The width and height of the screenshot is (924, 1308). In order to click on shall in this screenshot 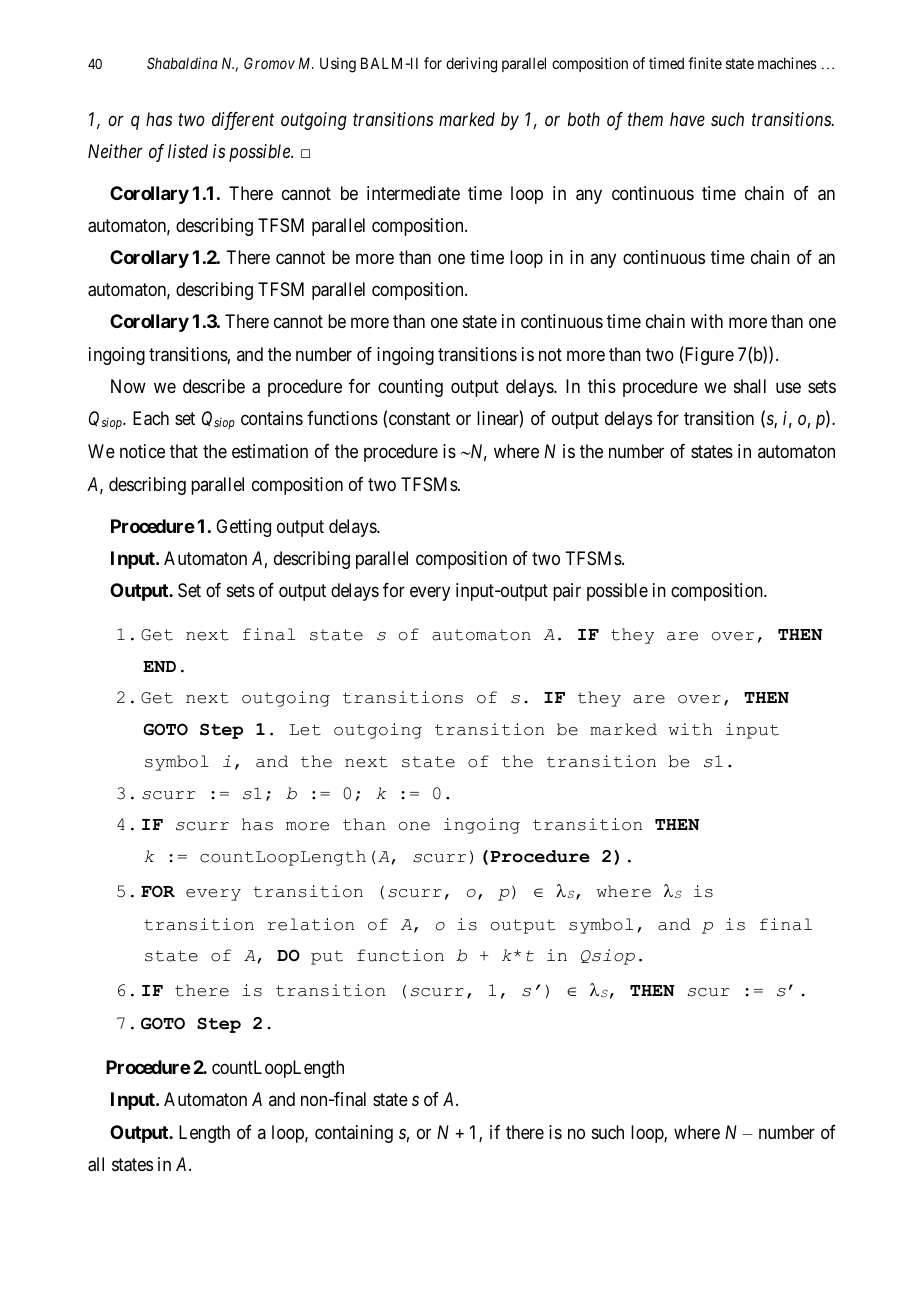, I will do `click(750, 386)`.
